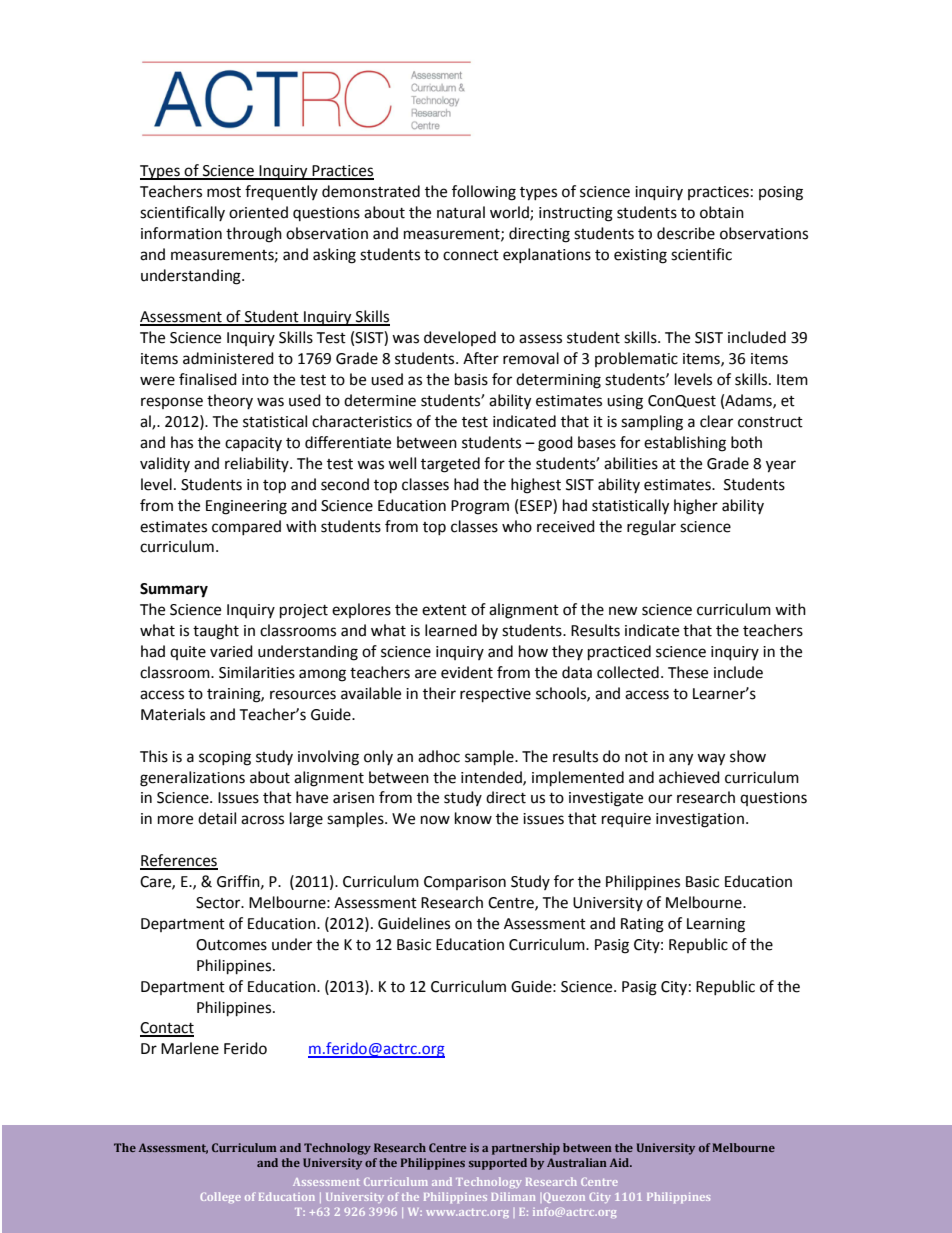 The width and height of the document is (952, 1233). Describe the element at coordinates (254, 235) in the document. I see `through` at that location.
